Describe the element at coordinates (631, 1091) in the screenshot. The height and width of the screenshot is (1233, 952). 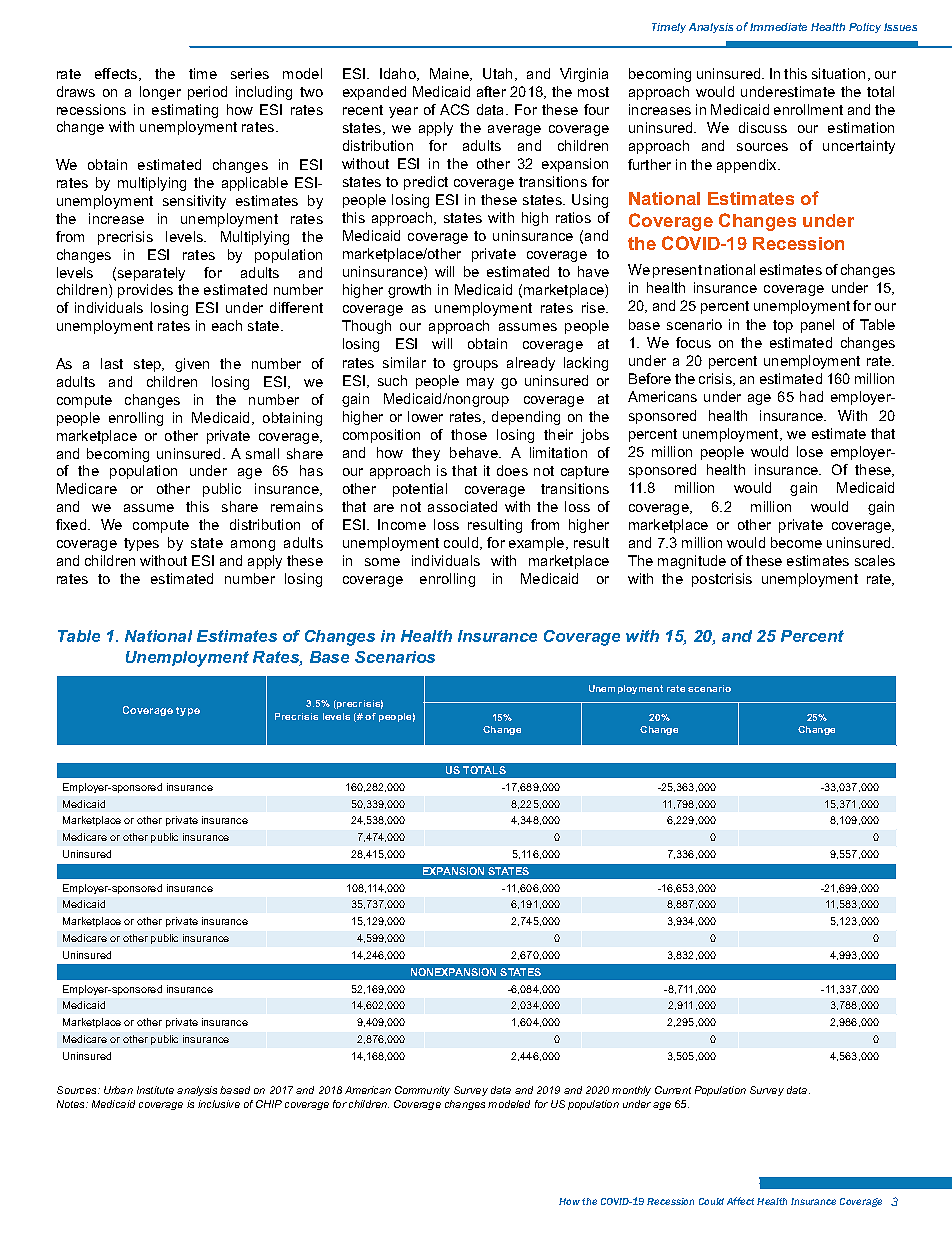
I see `monthly` at that location.
